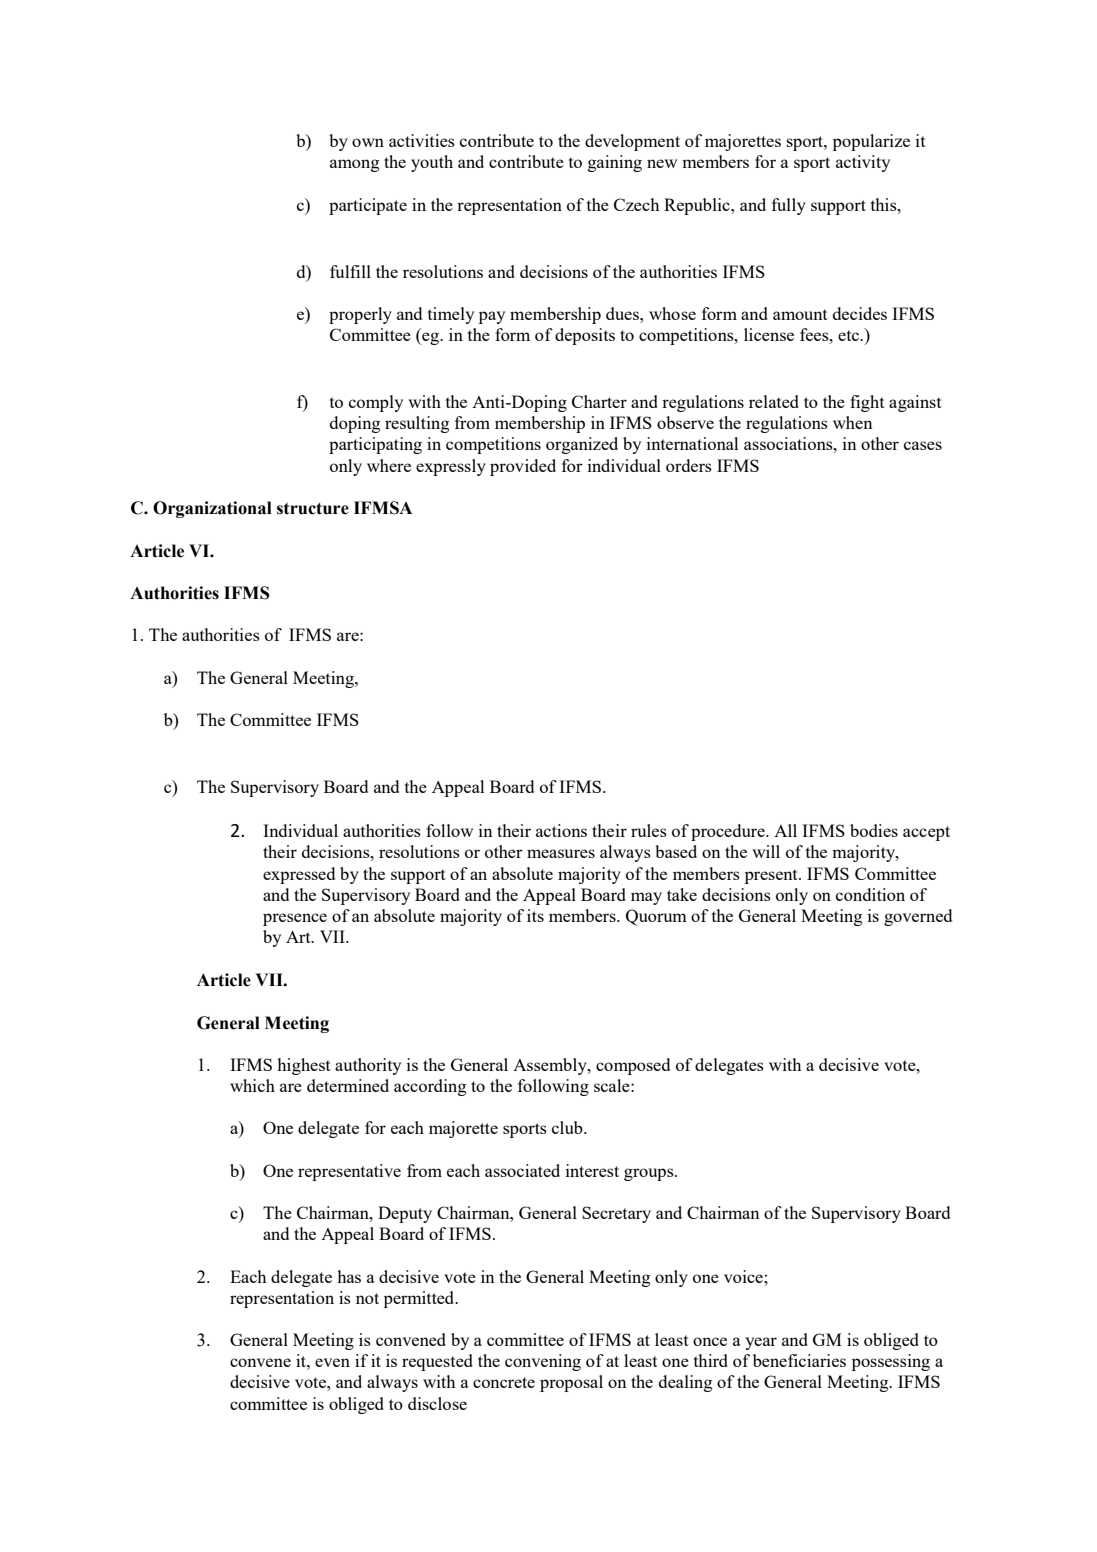 This document has width=1097, height=1552. I want to click on even, so click(332, 1362).
